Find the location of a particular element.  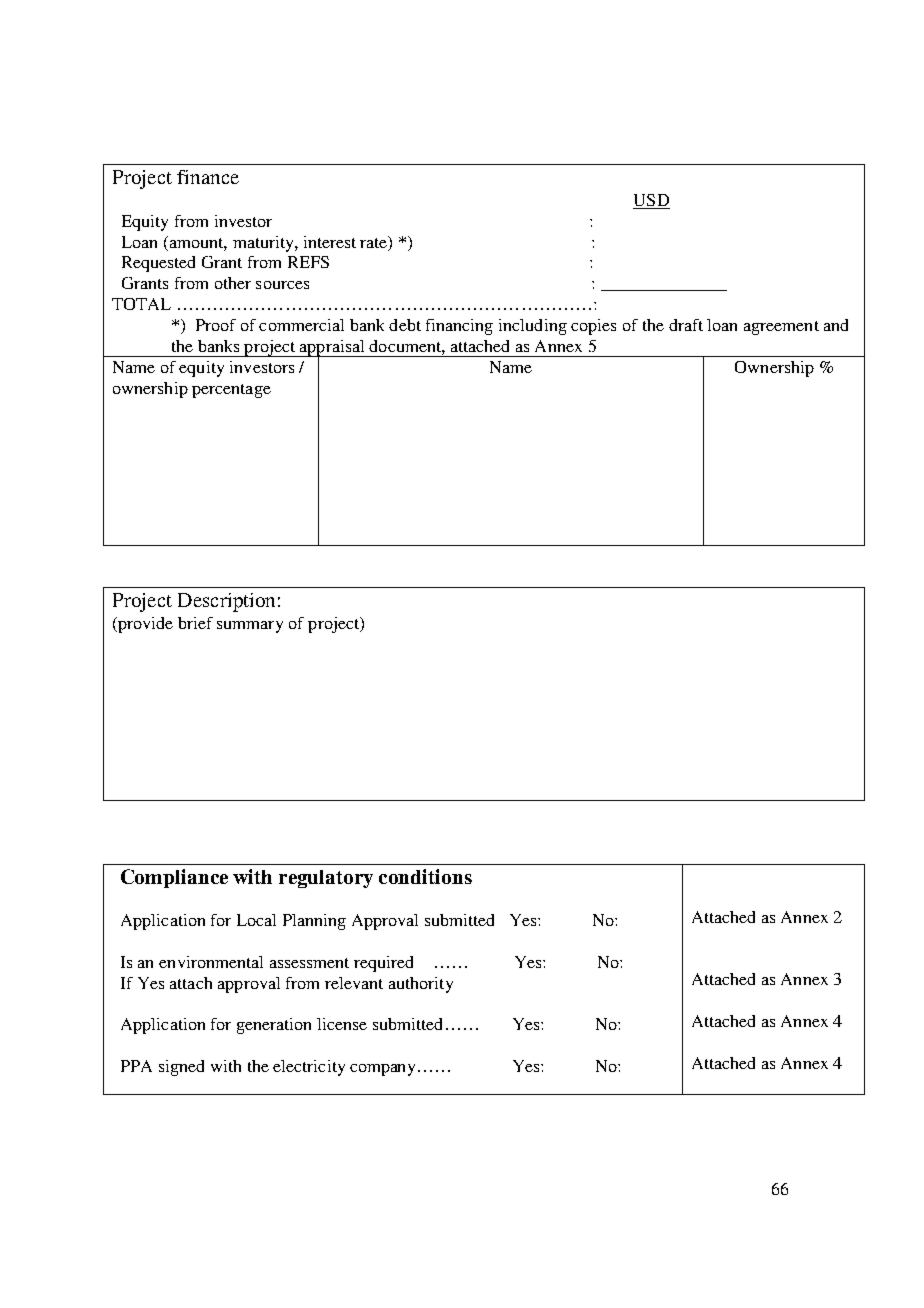

rate is located at coordinates (375, 243).
